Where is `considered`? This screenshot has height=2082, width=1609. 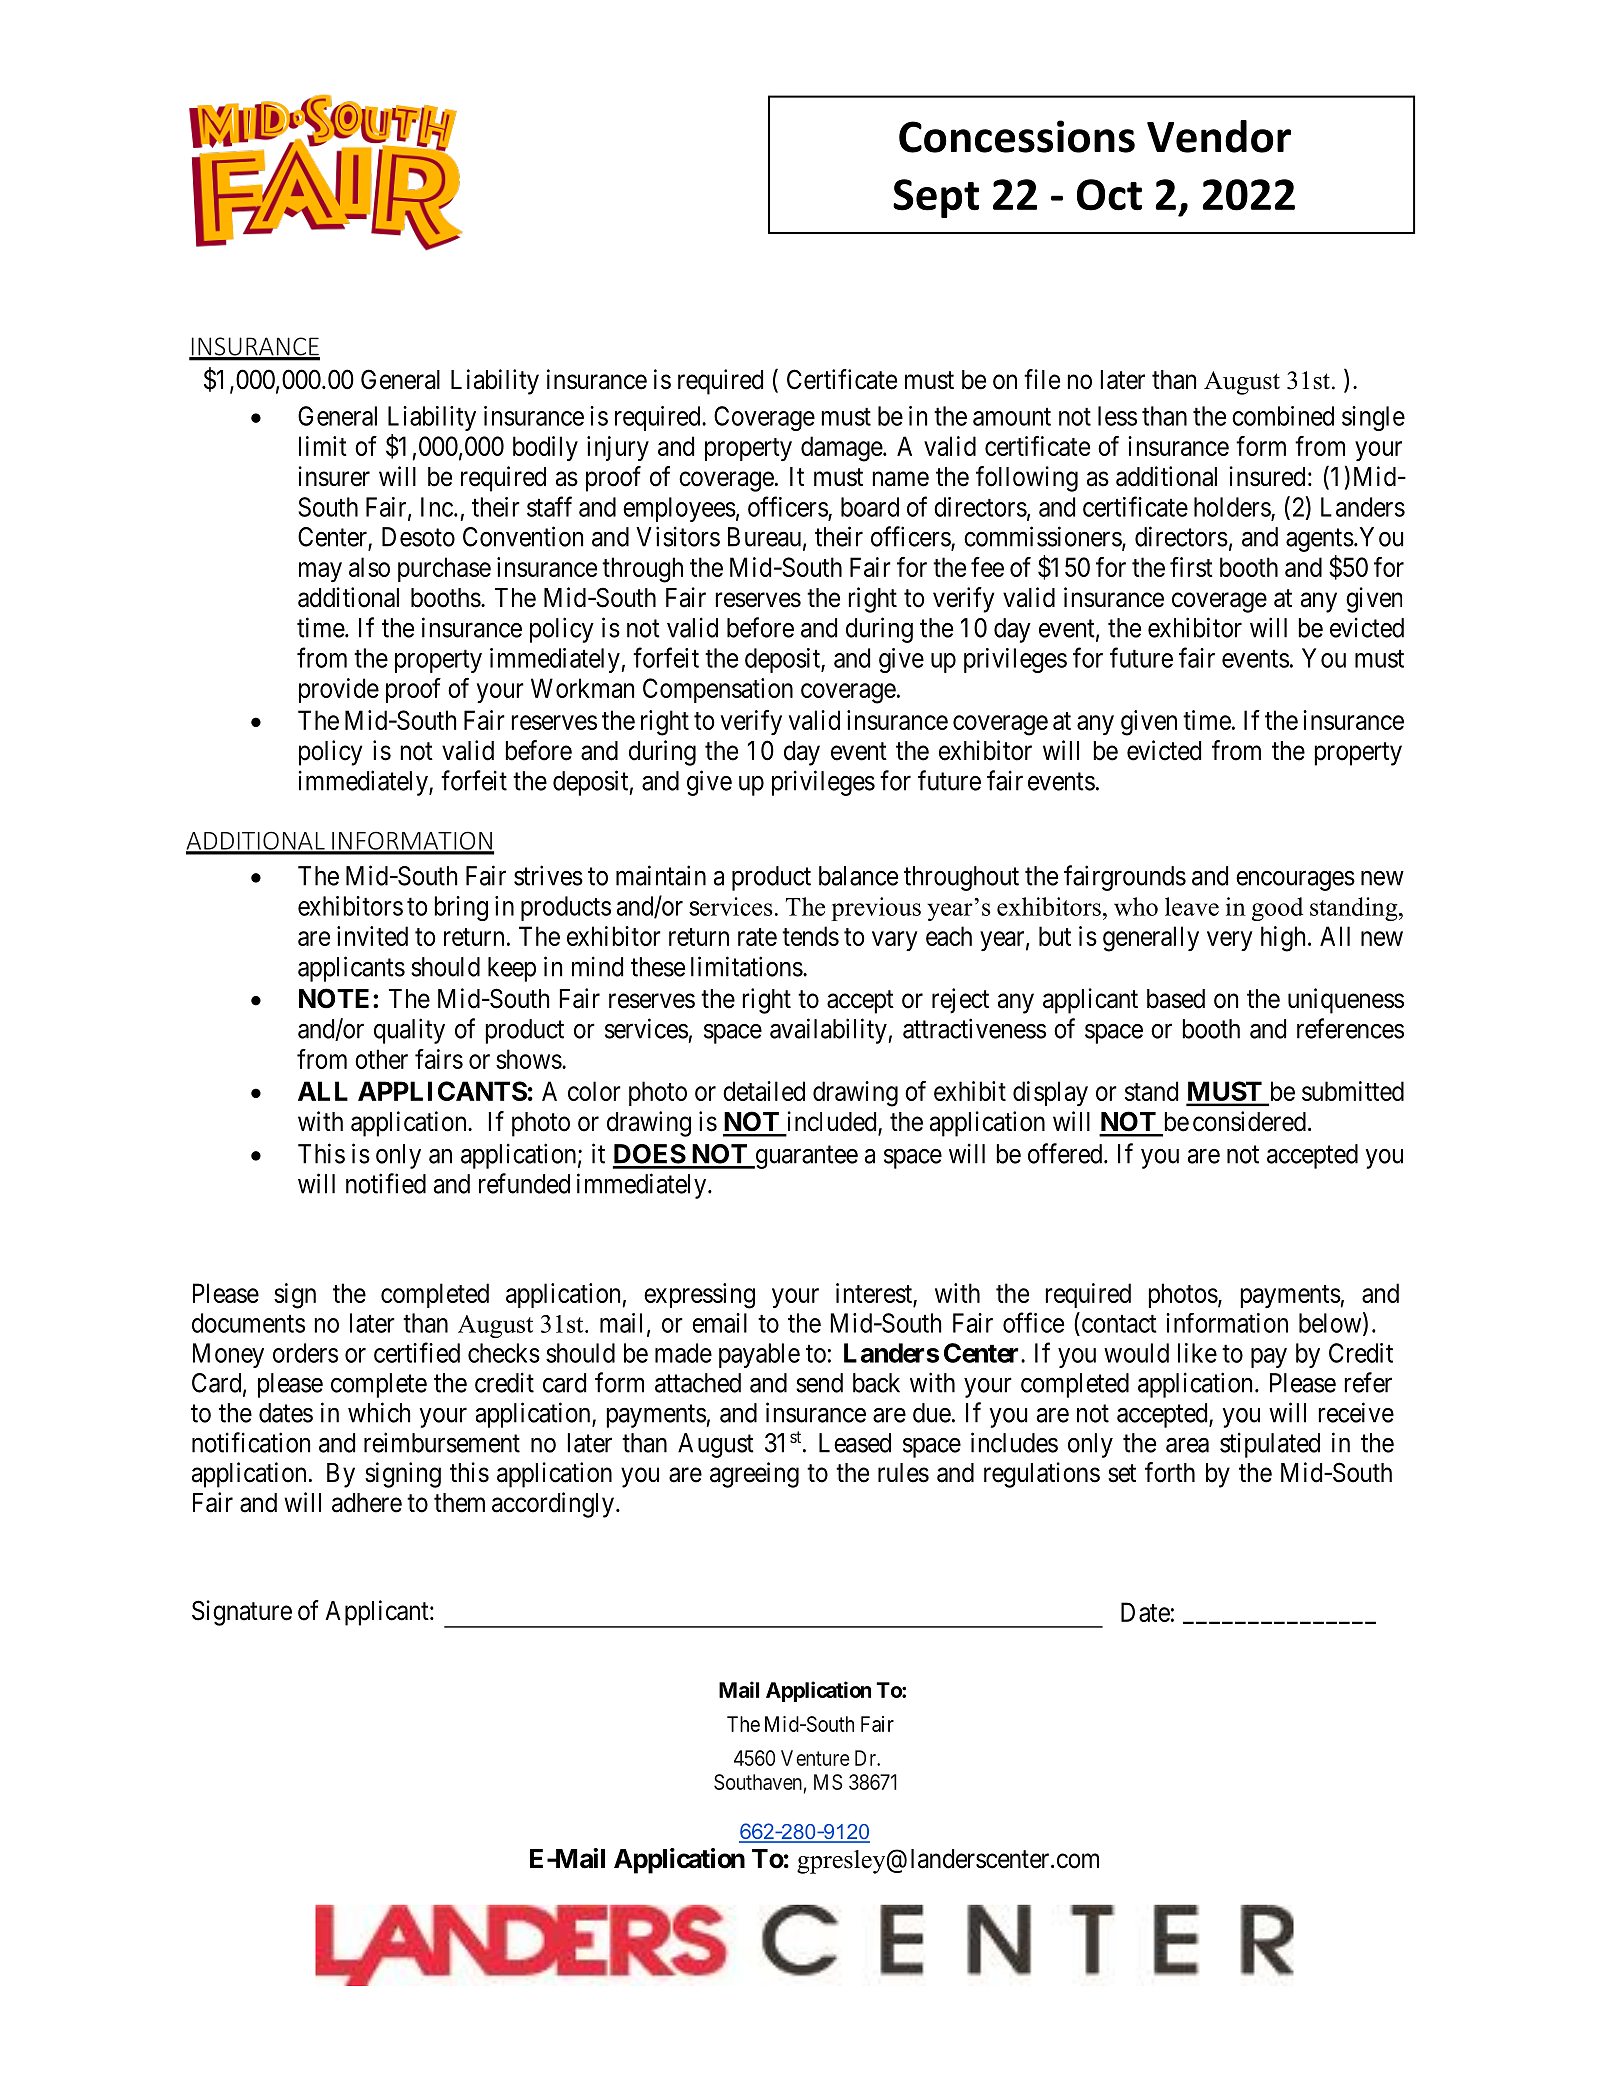
considered is located at coordinates (1249, 1121).
